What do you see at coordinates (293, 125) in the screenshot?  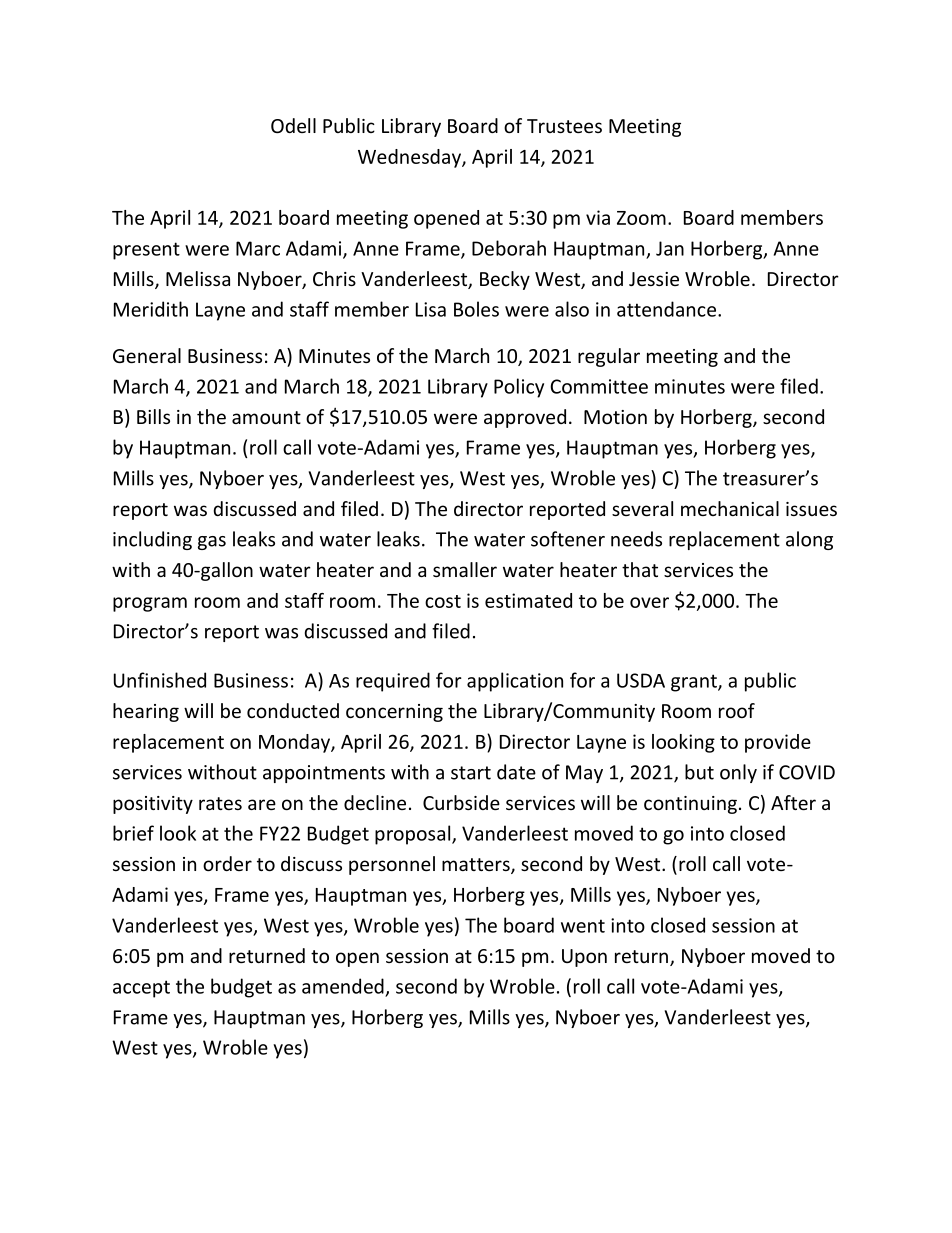 I see `Odell` at bounding box center [293, 125].
